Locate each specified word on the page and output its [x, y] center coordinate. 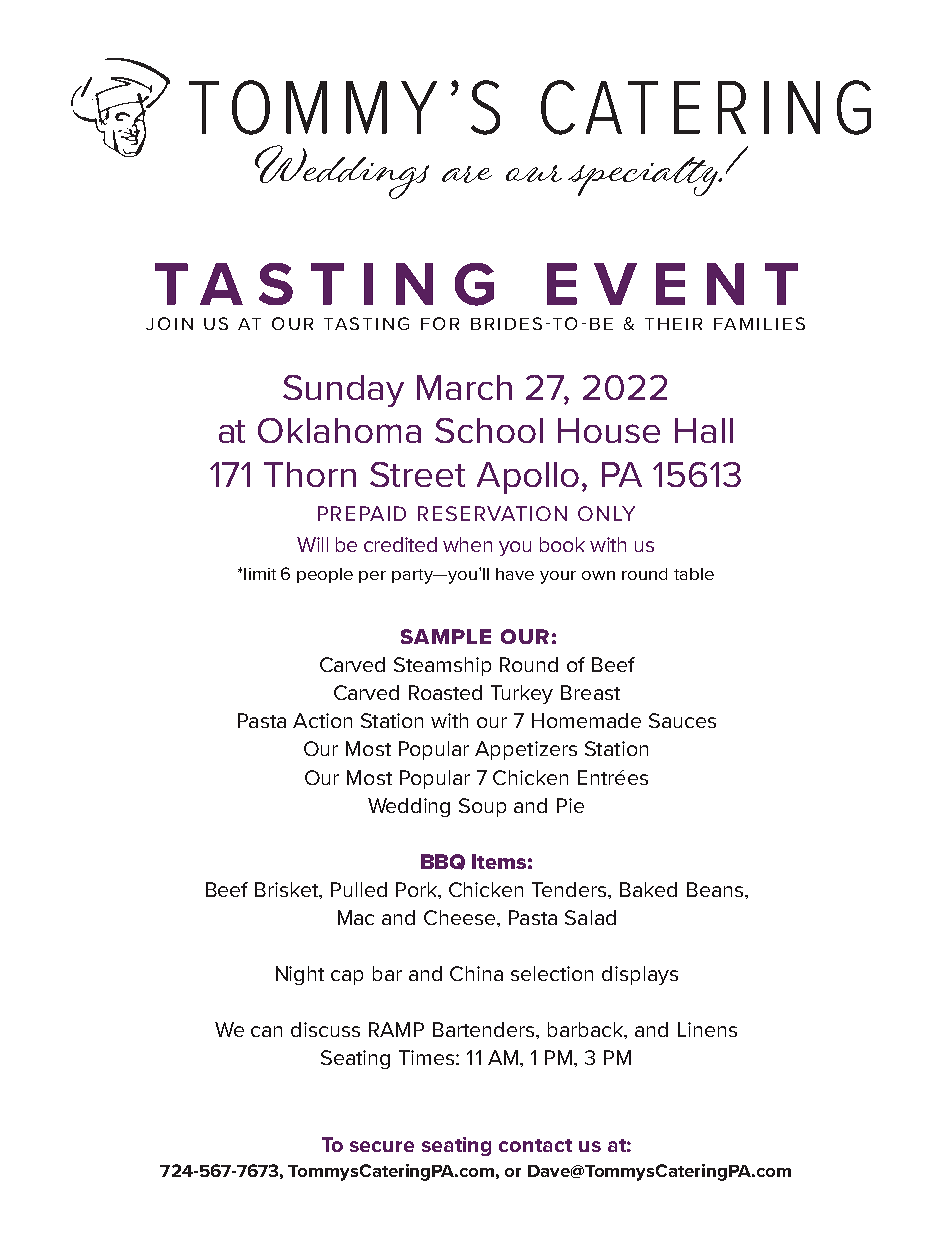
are [467, 174]
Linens [707, 1029]
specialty [644, 176]
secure [382, 1146]
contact [535, 1145]
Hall [704, 430]
